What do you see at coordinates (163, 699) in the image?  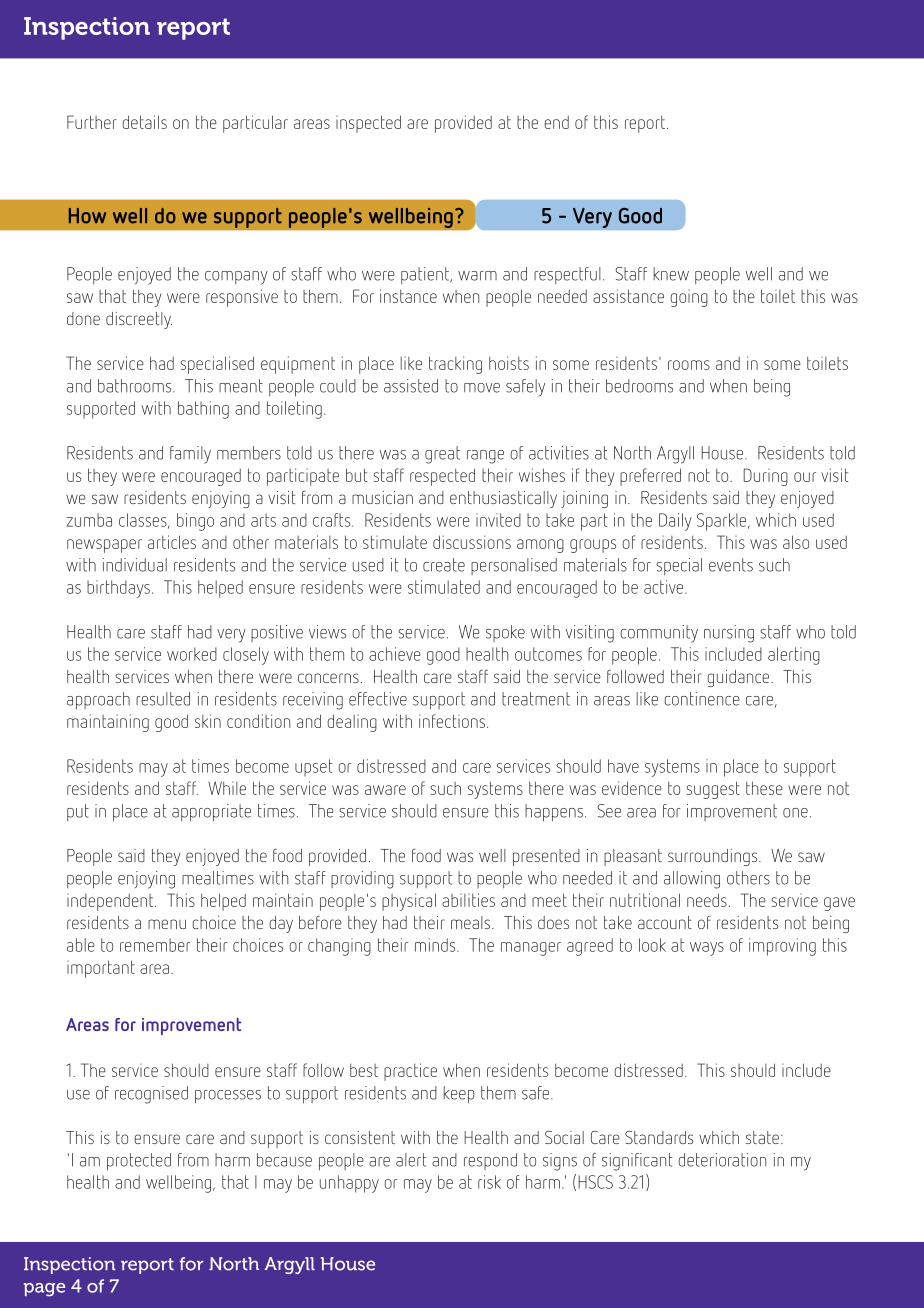 I see `resulted` at bounding box center [163, 699].
